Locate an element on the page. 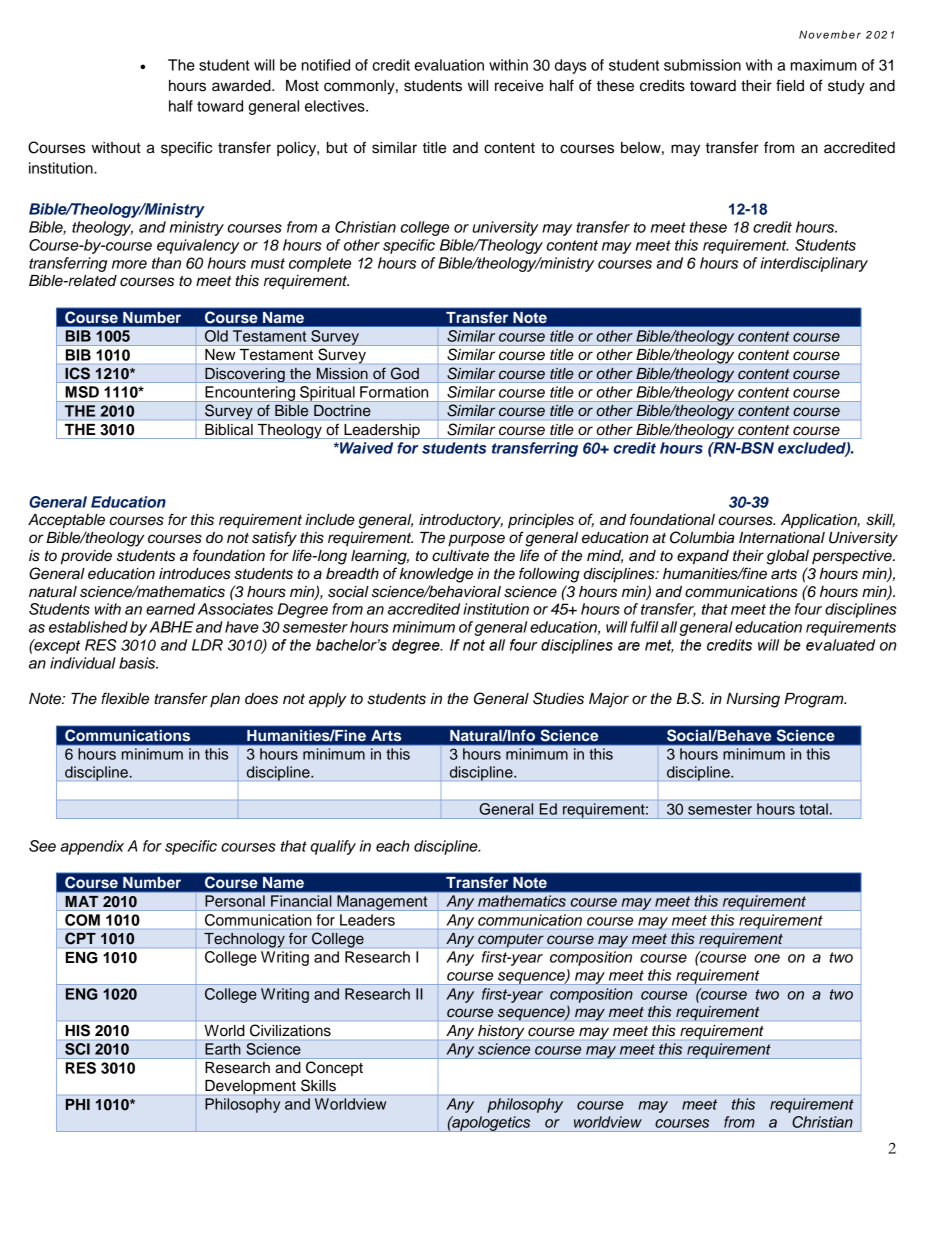 This page has height=1233, width=952. global is located at coordinates (788, 557).
